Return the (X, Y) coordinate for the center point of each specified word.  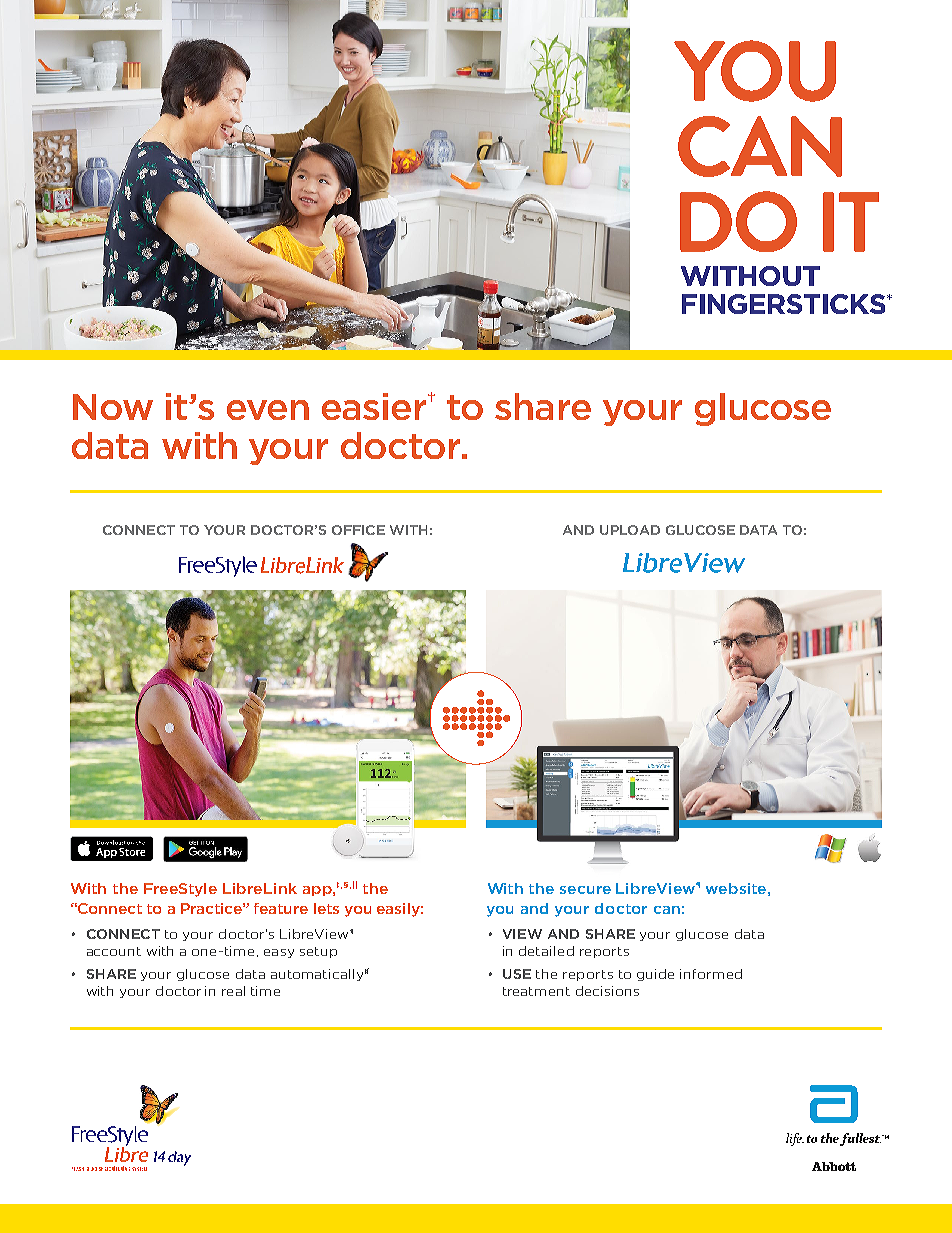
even (268, 410)
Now (113, 407)
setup (318, 952)
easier (375, 406)
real (233, 991)
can (667, 910)
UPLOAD (630, 530)
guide (655, 975)
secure (585, 890)
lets (326, 908)
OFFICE (358, 530)
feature (281, 908)
